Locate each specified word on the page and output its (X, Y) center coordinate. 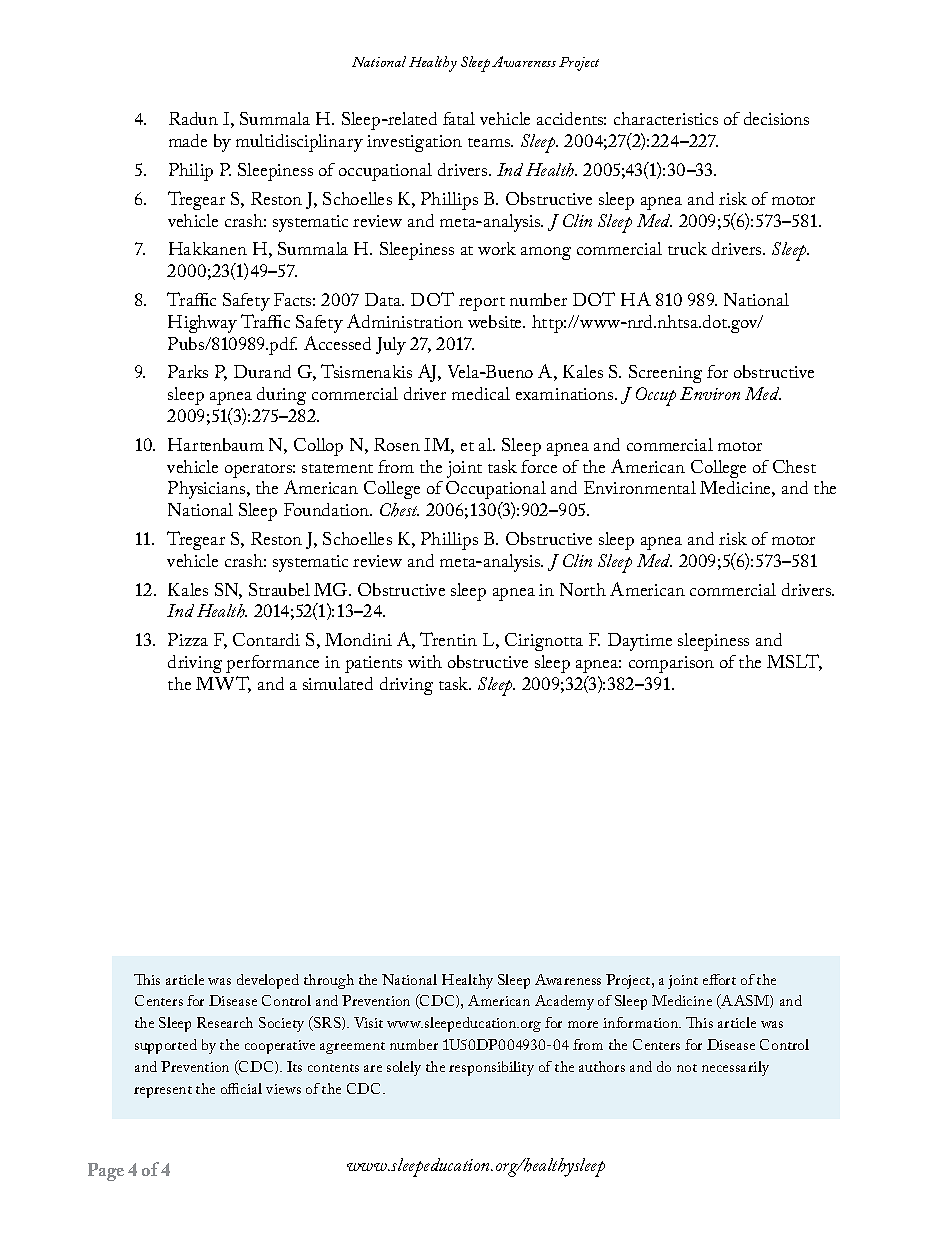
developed (268, 981)
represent (163, 1092)
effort (719, 979)
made (188, 140)
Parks (188, 371)
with (425, 661)
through (329, 981)
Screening (665, 374)
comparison (671, 664)
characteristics (666, 118)
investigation (414, 143)
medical (481, 393)
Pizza (188, 639)
